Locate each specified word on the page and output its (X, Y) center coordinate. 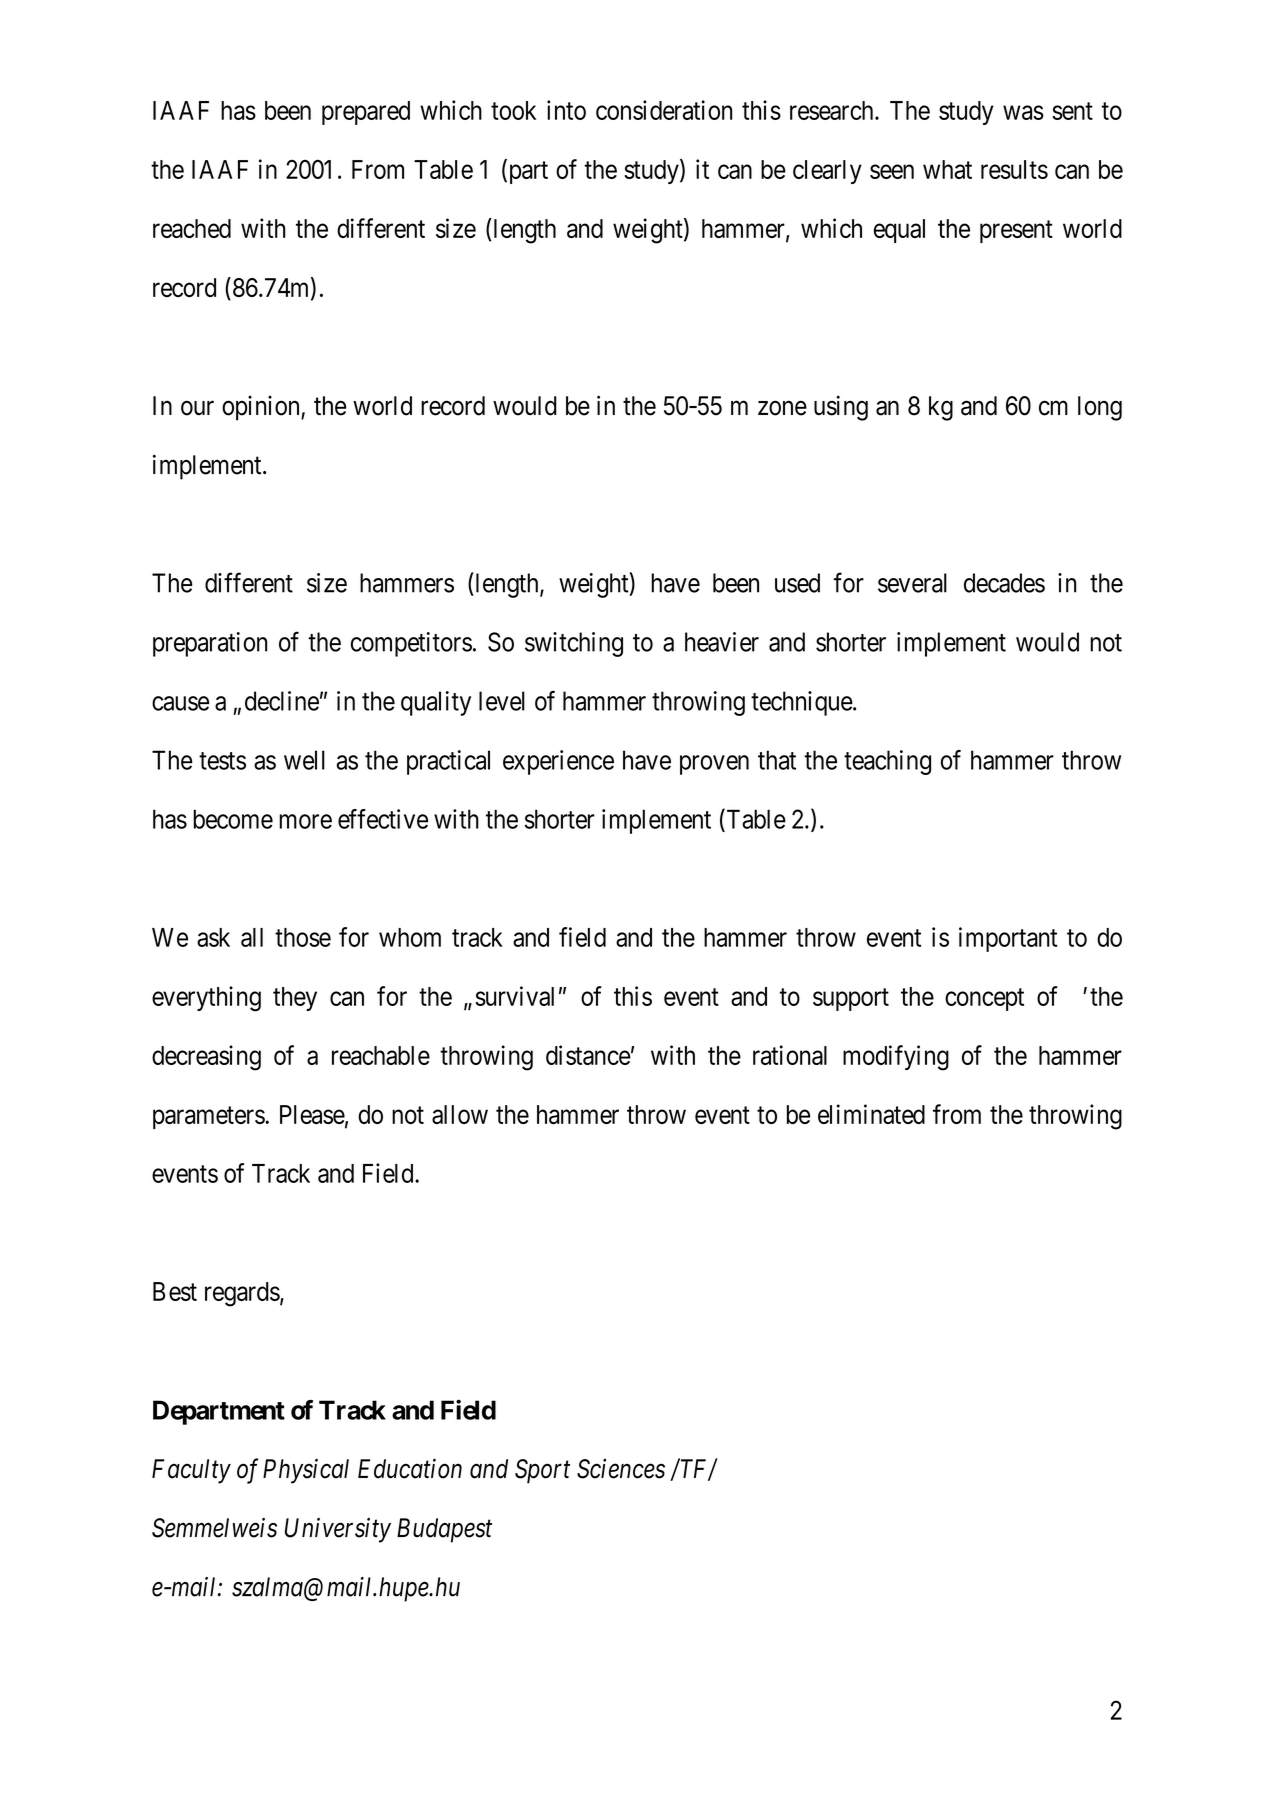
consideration (664, 110)
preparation (210, 644)
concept (984, 999)
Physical (306, 1471)
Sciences (621, 1469)
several (912, 583)
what (947, 169)
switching (574, 644)
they (295, 999)
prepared (366, 113)
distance (588, 1055)
